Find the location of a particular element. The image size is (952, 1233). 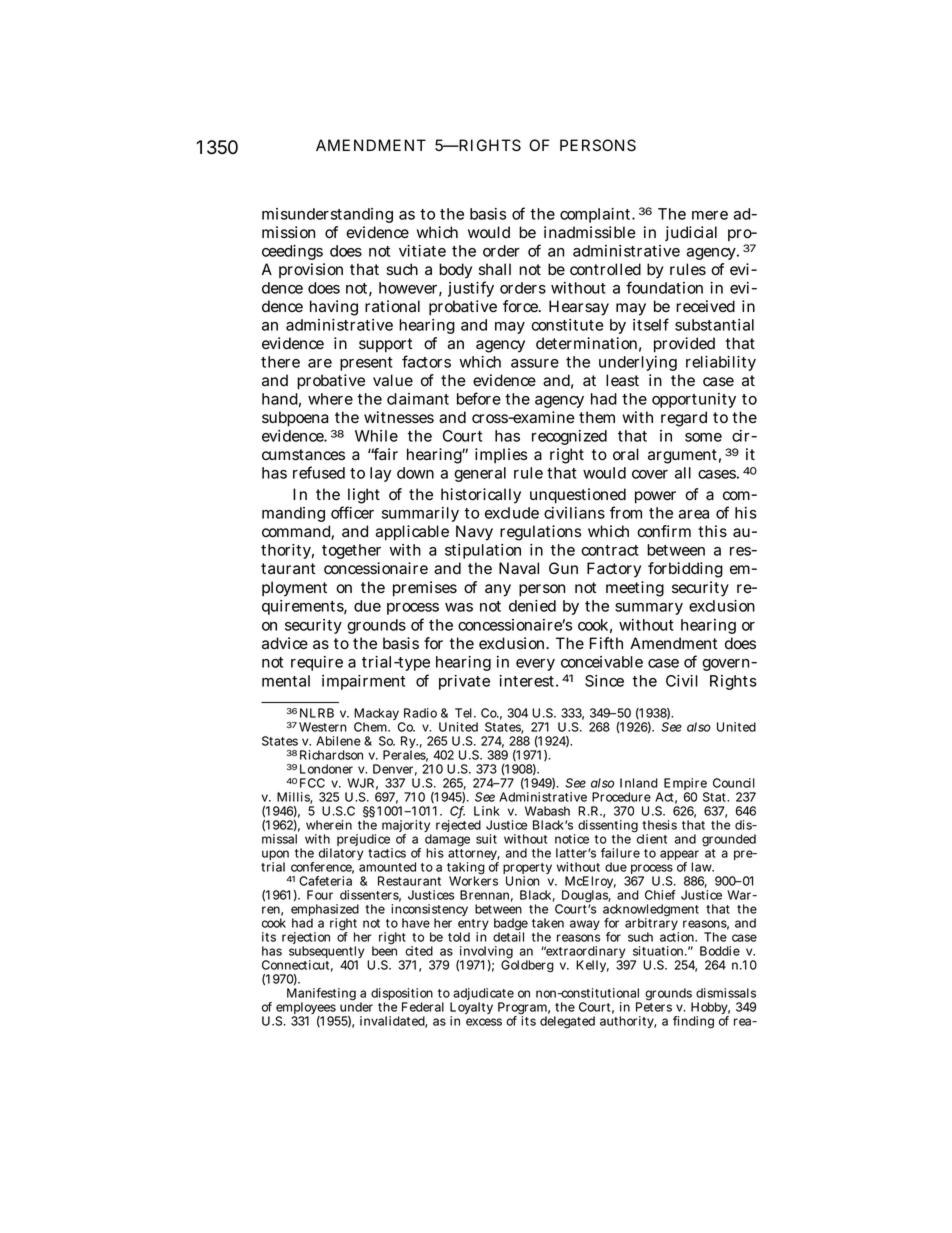

implies is located at coordinates (501, 455).
